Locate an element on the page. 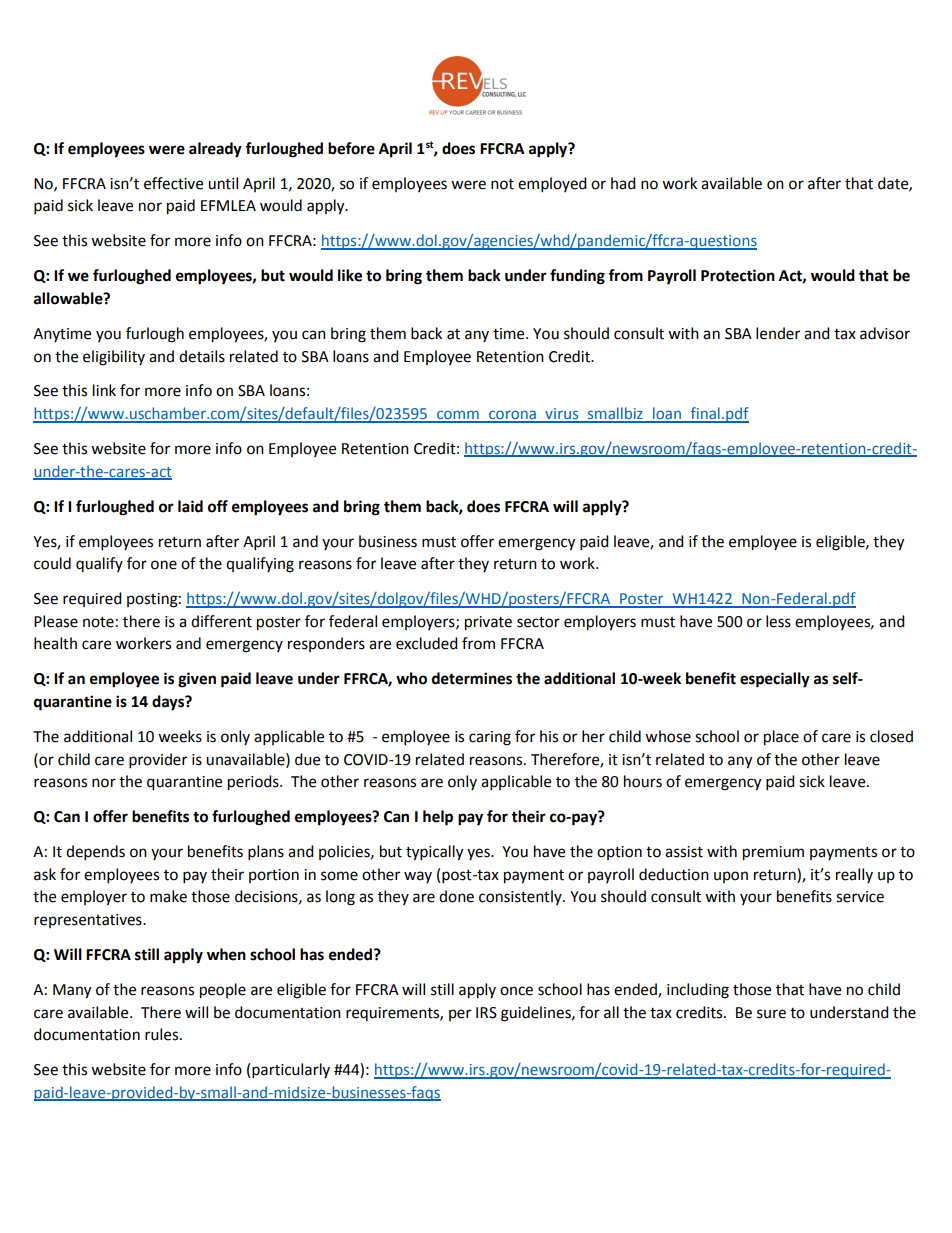 The width and height of the document is (952, 1233). effective is located at coordinates (173, 183).
